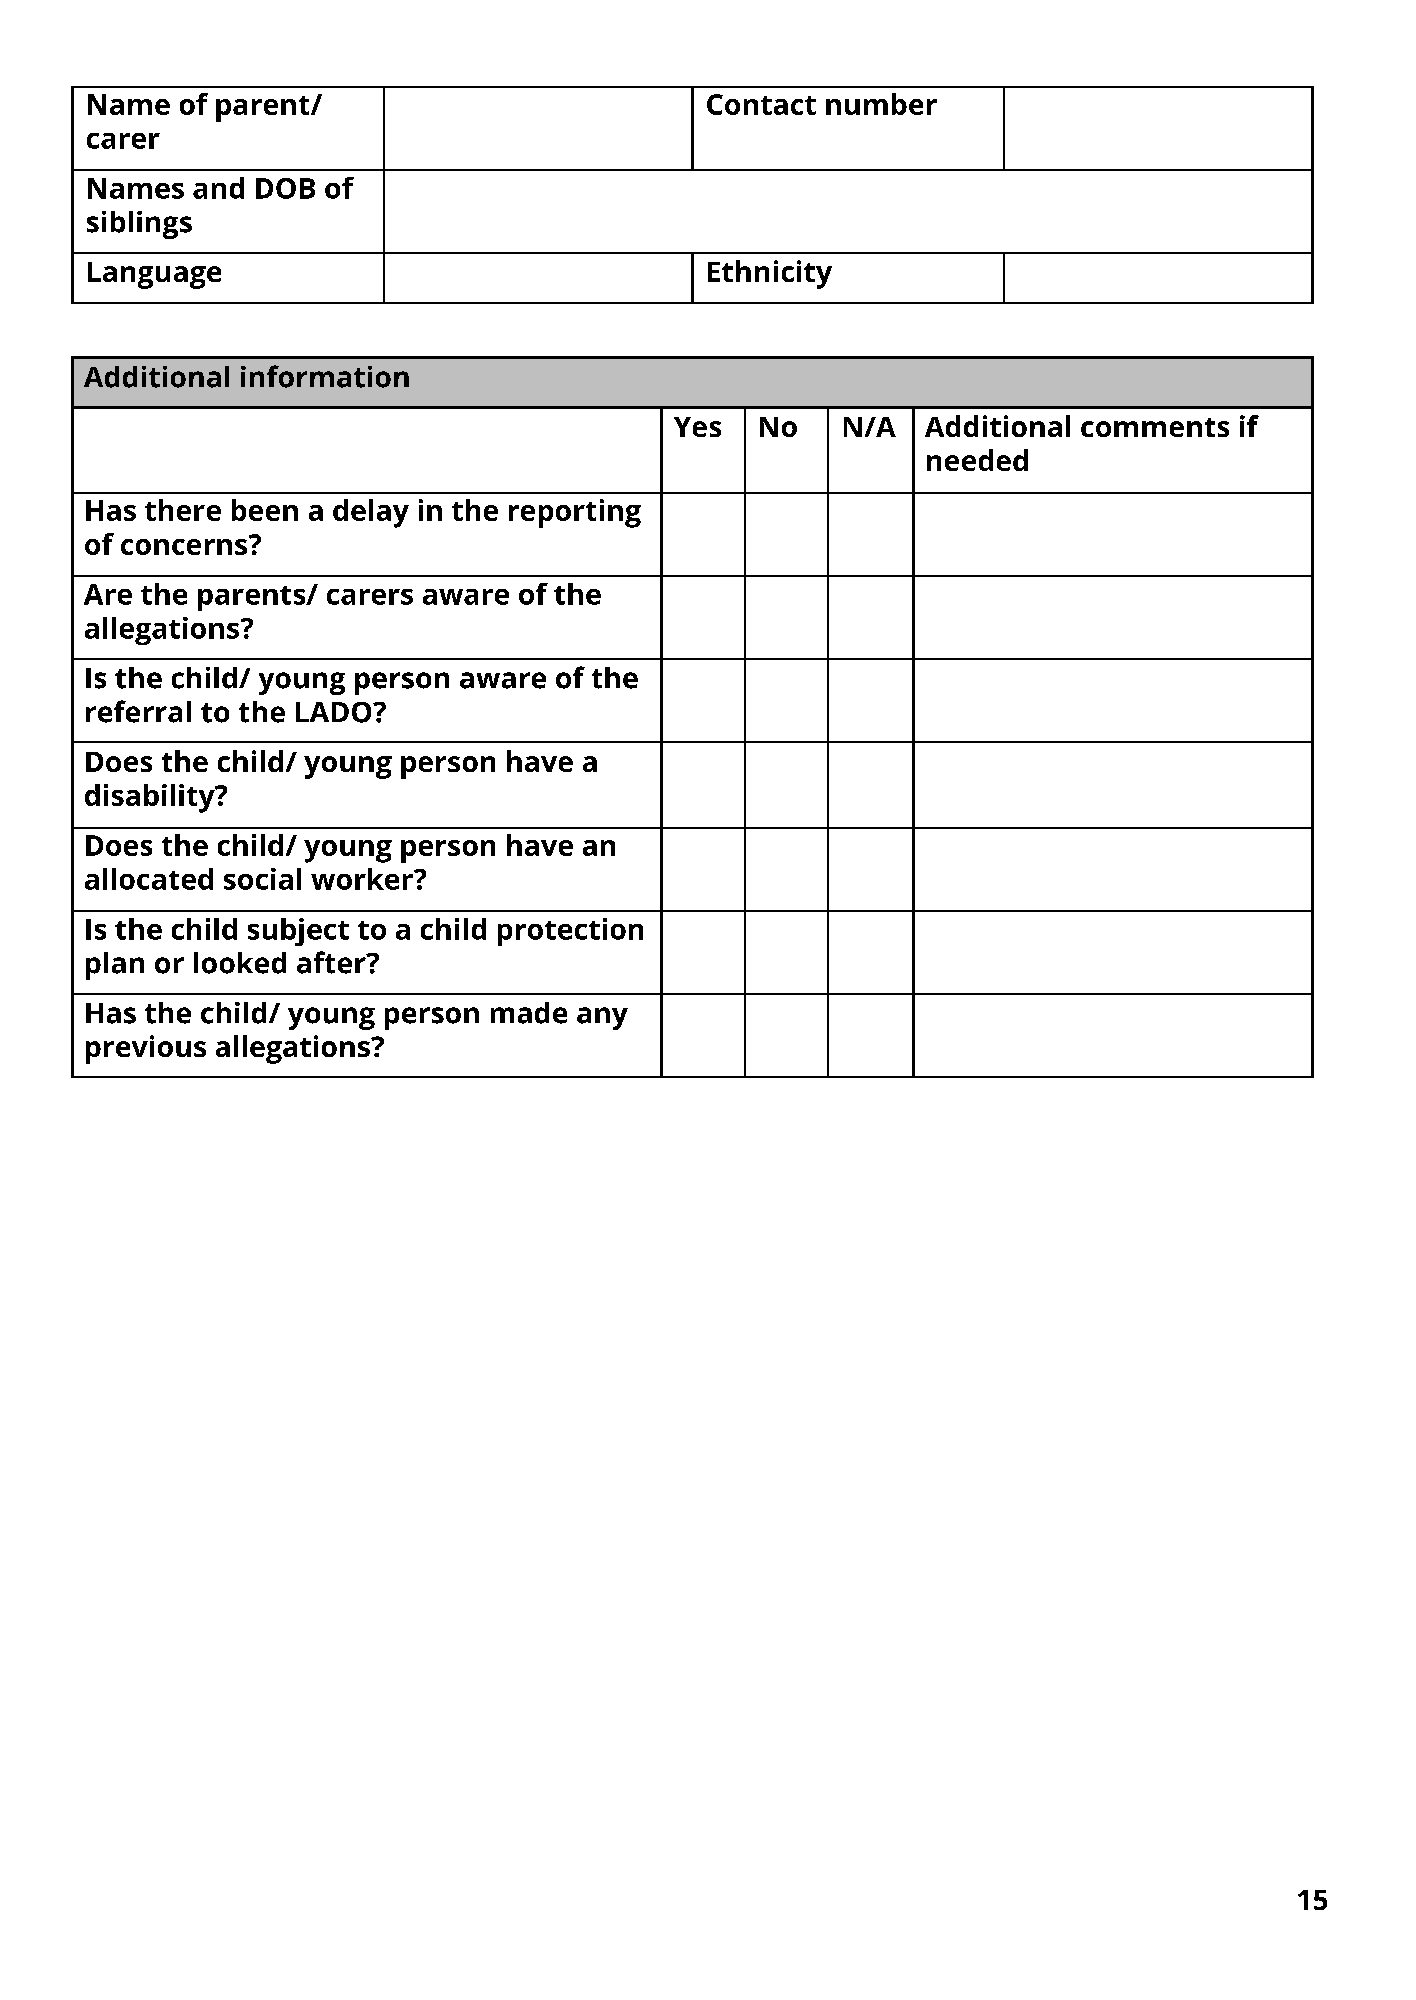  Describe the element at coordinates (218, 188) in the screenshot. I see `and` at that location.
